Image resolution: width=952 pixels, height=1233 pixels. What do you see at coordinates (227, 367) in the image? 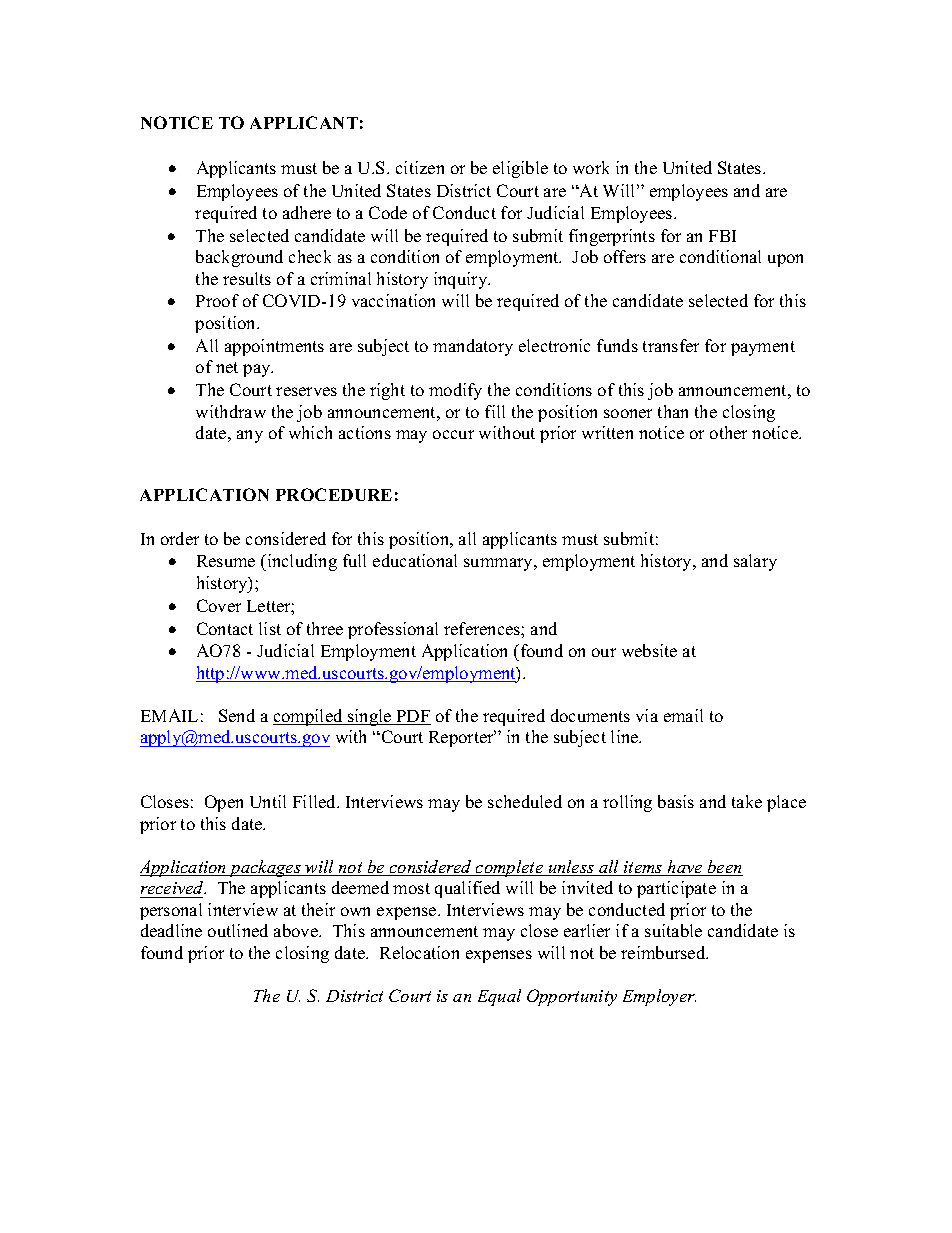
I see `net` at bounding box center [227, 367].
